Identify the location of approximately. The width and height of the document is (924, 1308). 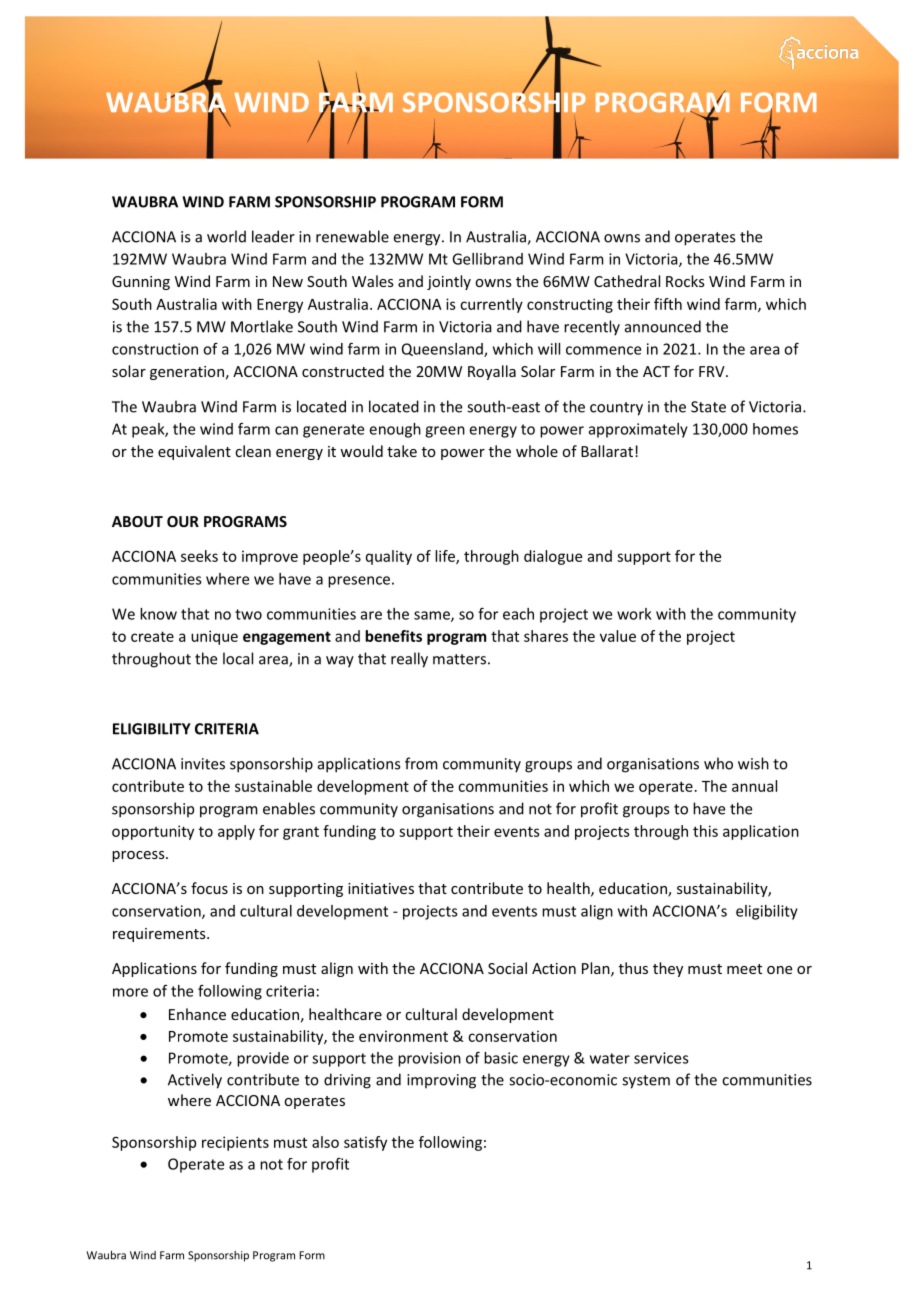
(638, 430).
